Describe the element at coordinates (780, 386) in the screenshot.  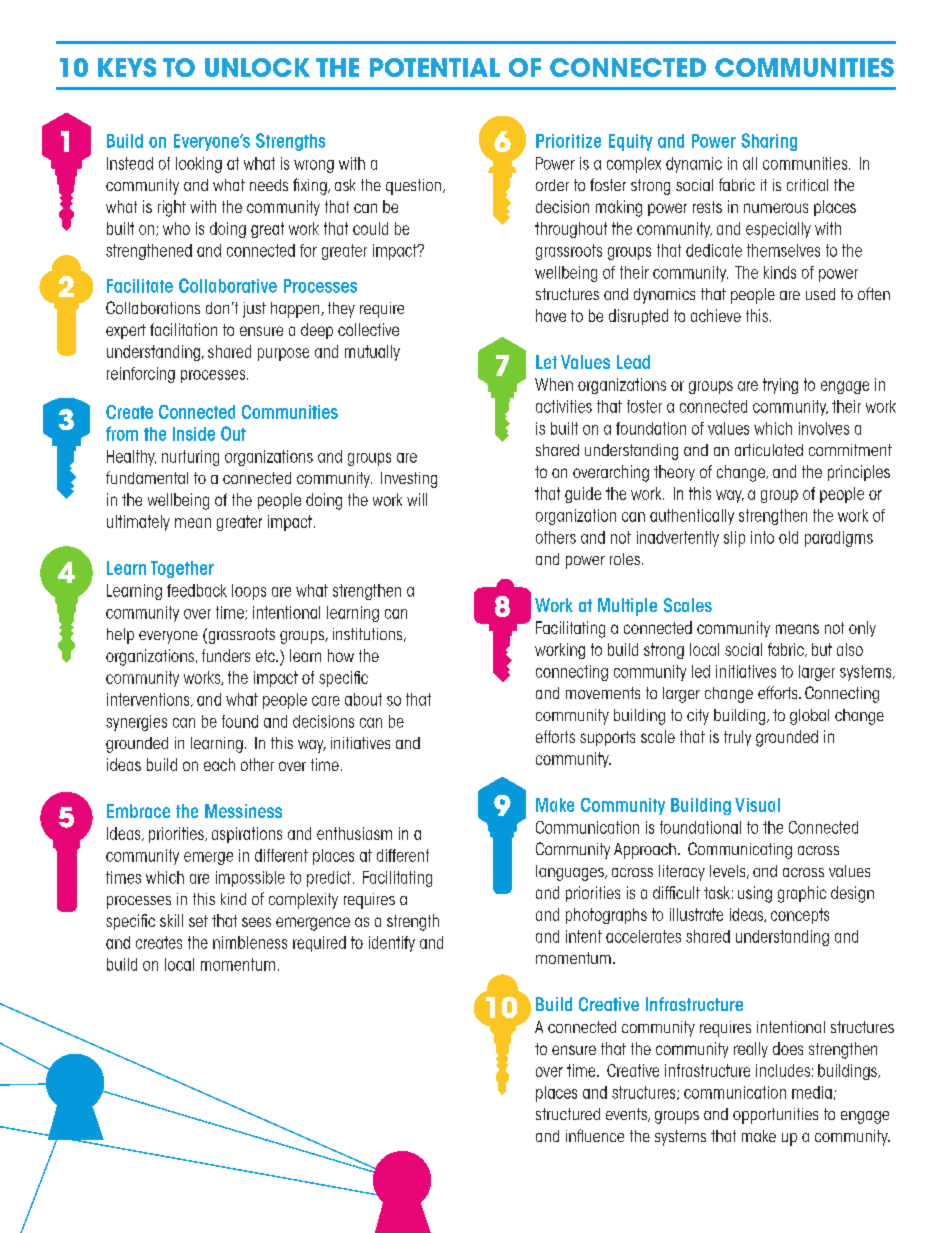
I see `trying` at that location.
